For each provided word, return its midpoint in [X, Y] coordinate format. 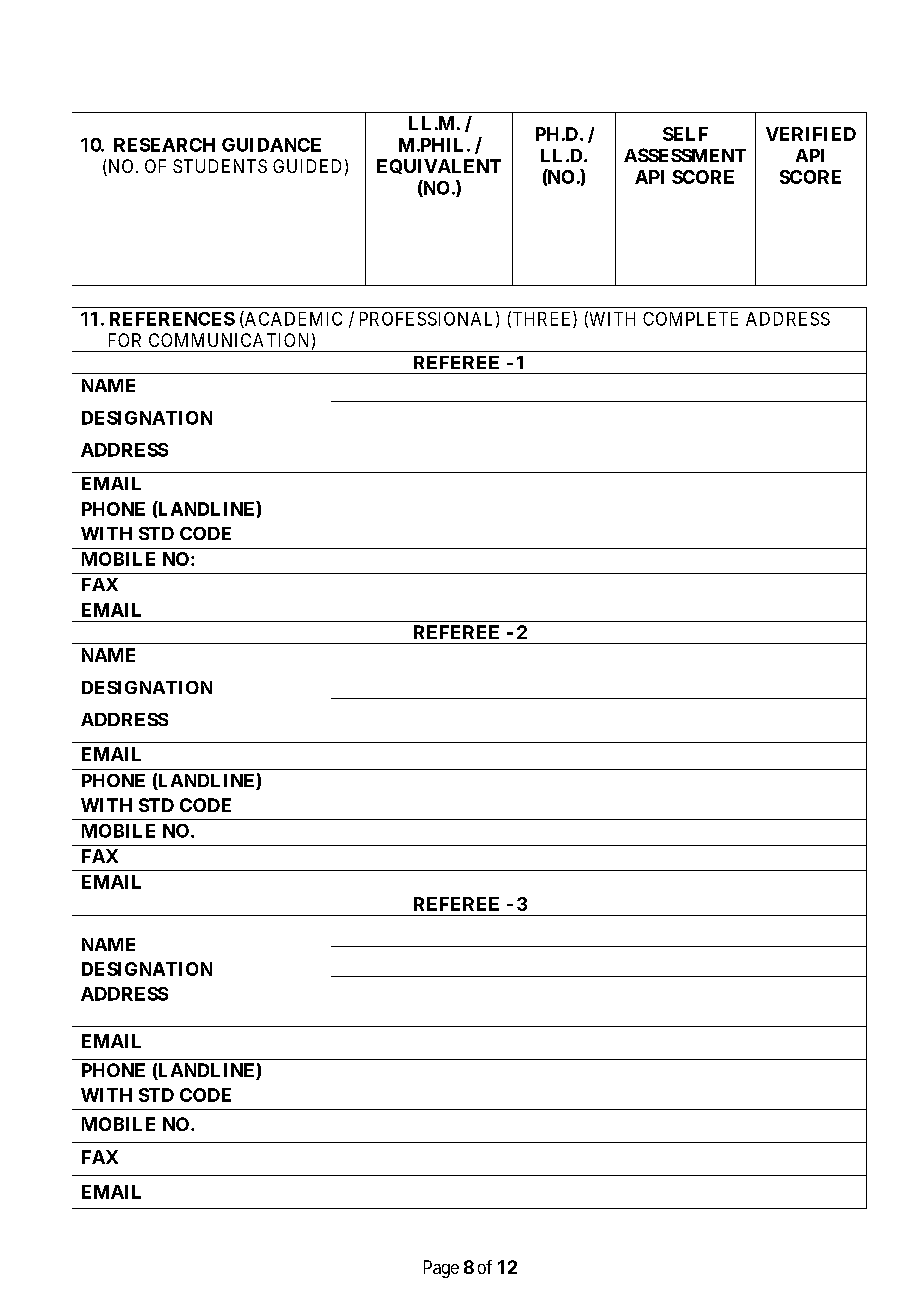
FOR [125, 340]
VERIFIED [811, 134]
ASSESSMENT [685, 155]
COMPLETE [690, 319]
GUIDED [307, 166]
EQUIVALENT [439, 166]
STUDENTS [220, 166]
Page [441, 1269]
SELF [685, 134]
